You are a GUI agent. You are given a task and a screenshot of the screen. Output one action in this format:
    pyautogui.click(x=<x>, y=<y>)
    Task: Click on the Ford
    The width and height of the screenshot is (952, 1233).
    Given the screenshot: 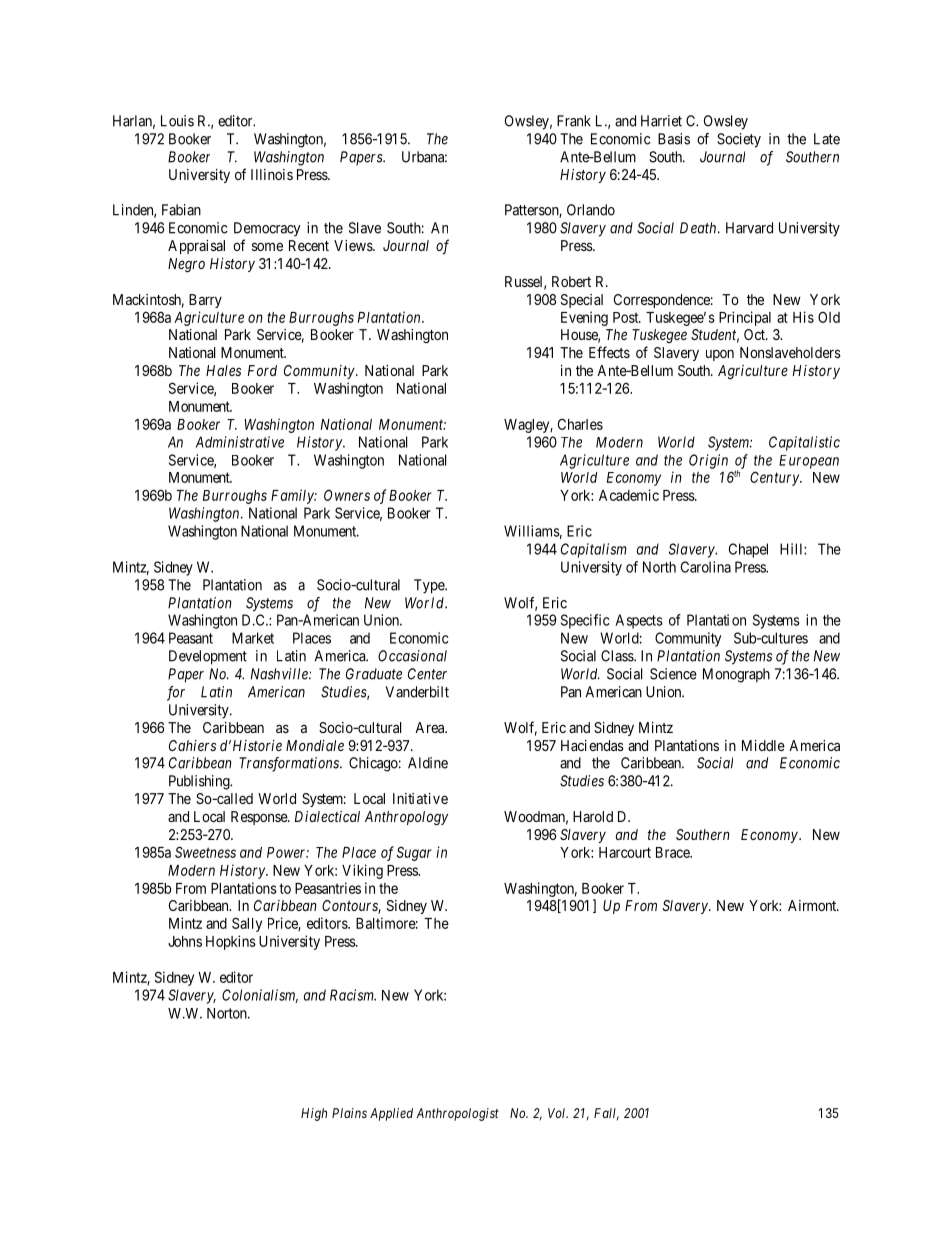 What is the action you would take?
    pyautogui.click(x=262, y=370)
